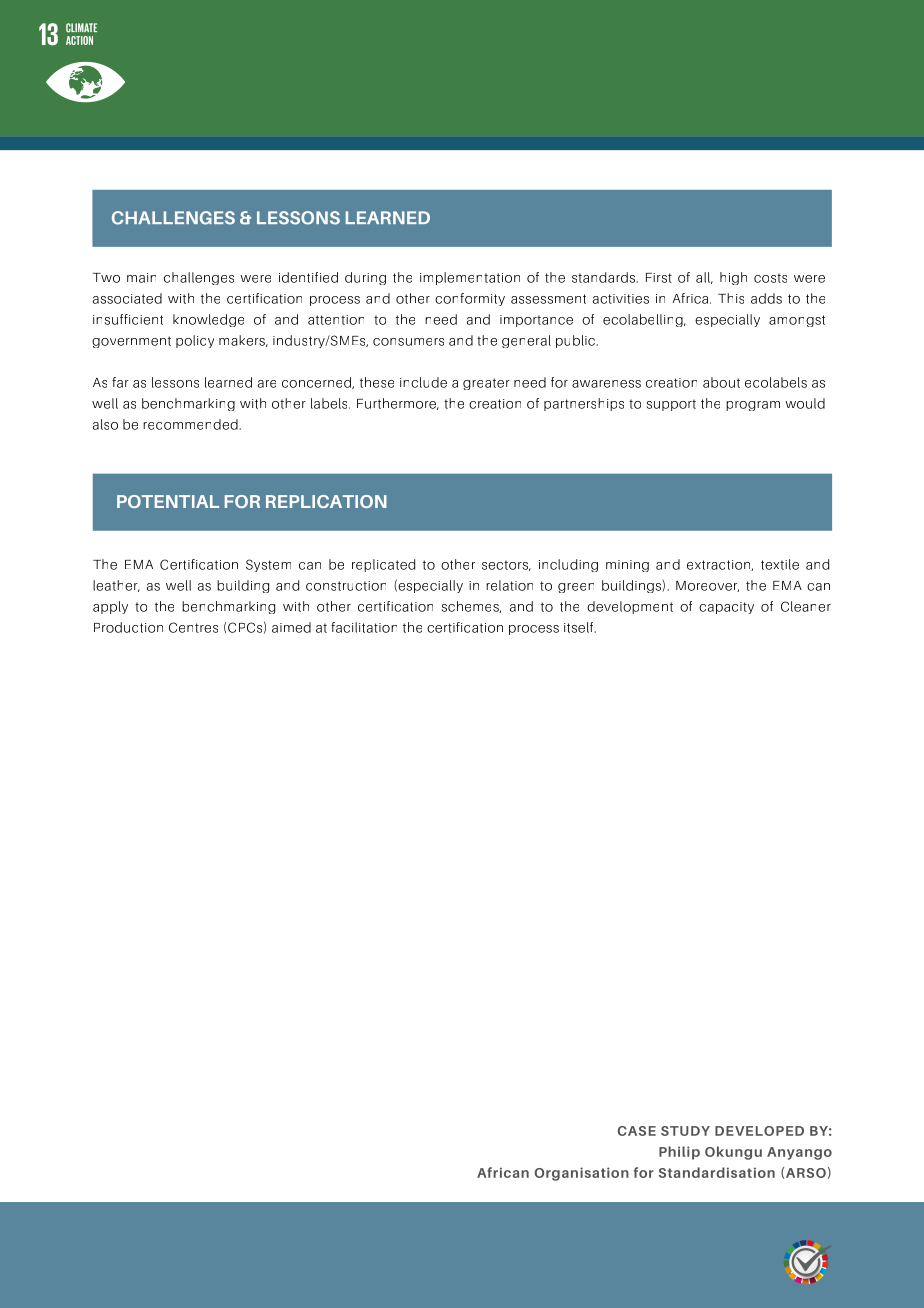 This screenshot has width=924, height=1308. What do you see at coordinates (582, 1174) in the screenshot?
I see `Organisation` at bounding box center [582, 1174].
